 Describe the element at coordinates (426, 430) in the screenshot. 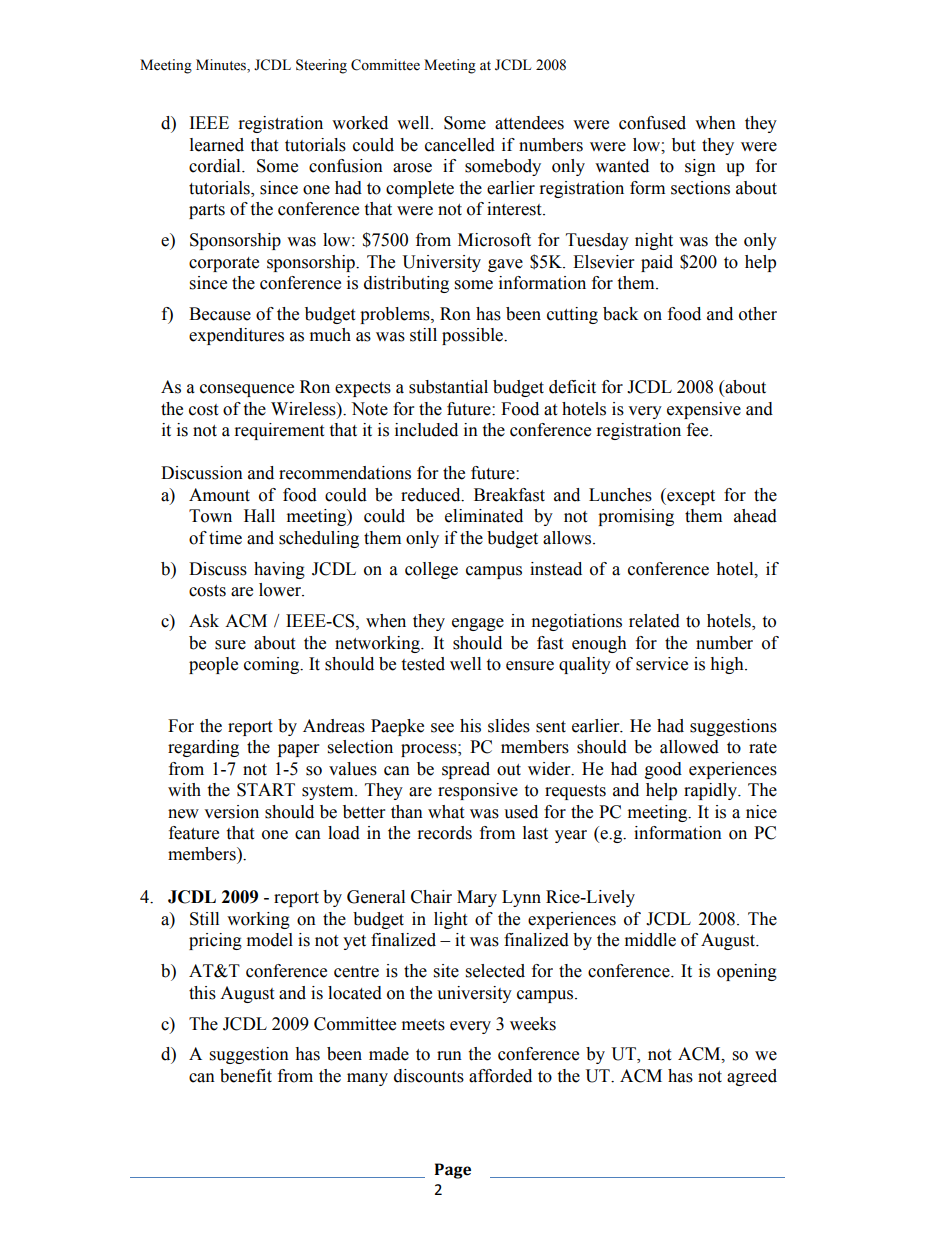

I see `included` at that location.
